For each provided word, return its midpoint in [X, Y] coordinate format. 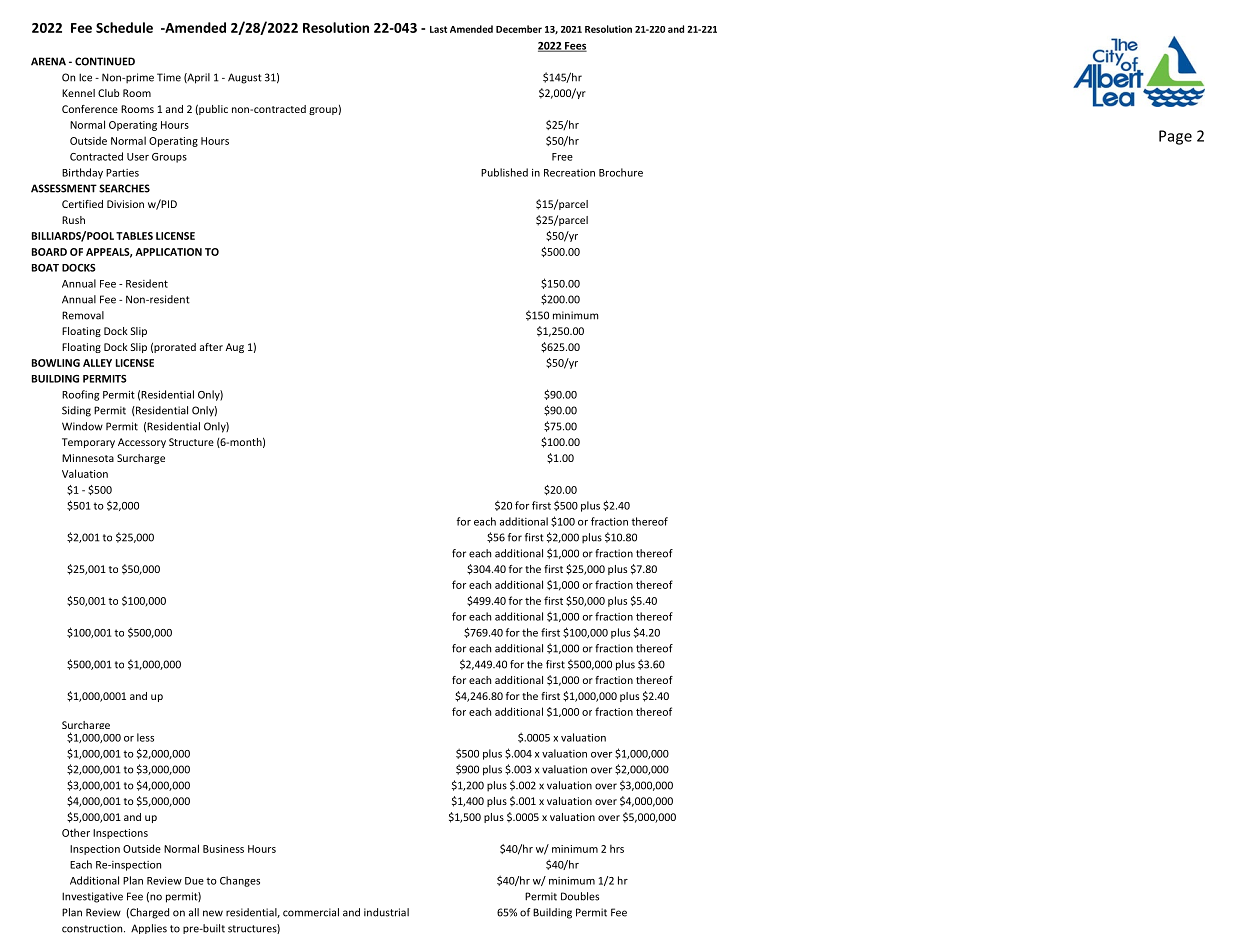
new [213, 913]
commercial [311, 912]
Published [504, 172]
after [211, 347]
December [519, 29]
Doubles [580, 896]
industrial [386, 912]
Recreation [569, 173]
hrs [617, 848]
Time [169, 77]
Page [1175, 137]
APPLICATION [168, 252]
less [145, 737]
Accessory [142, 443]
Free [562, 157]
